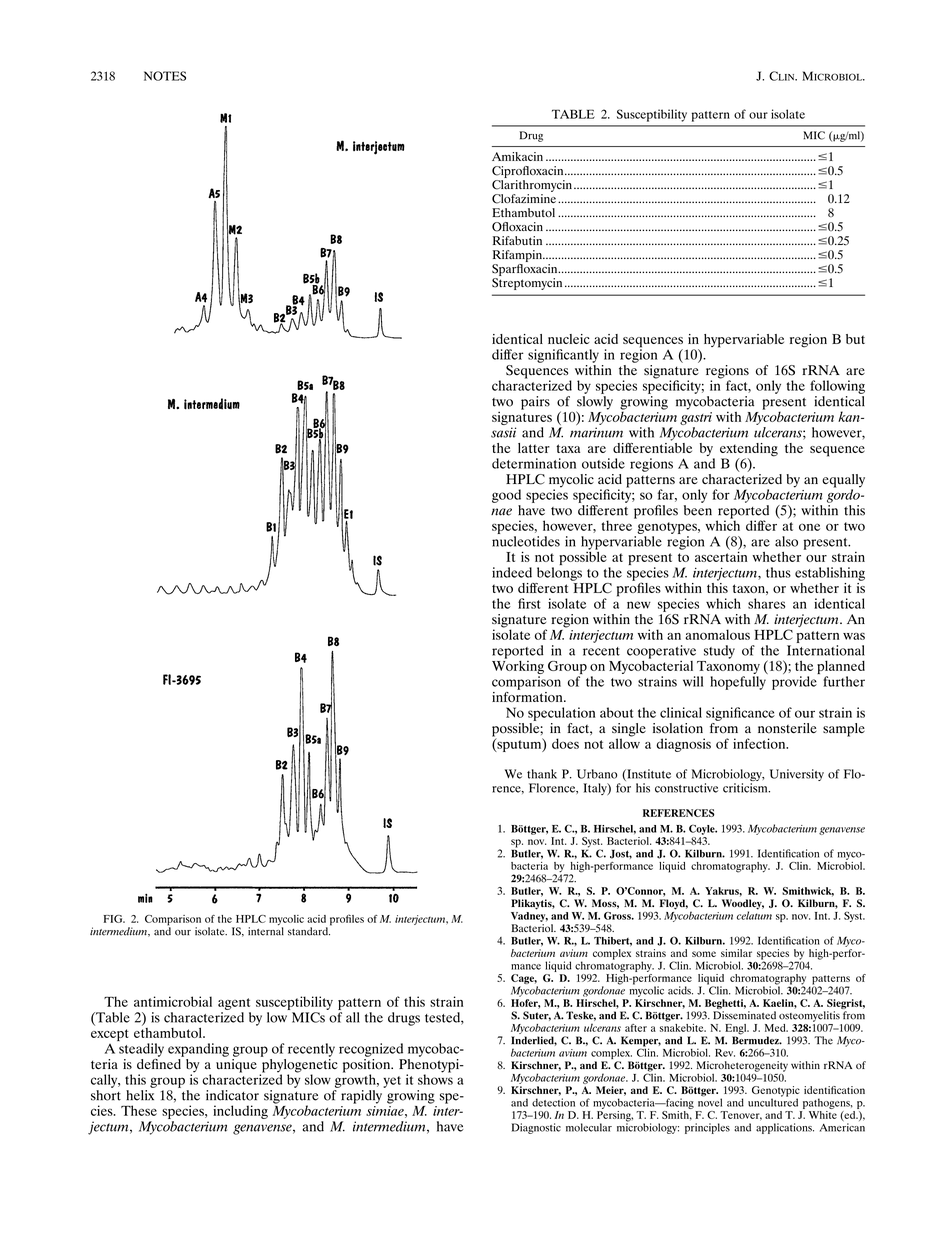  What do you see at coordinates (165, 76) in the page?
I see `NOTES` at bounding box center [165, 76].
